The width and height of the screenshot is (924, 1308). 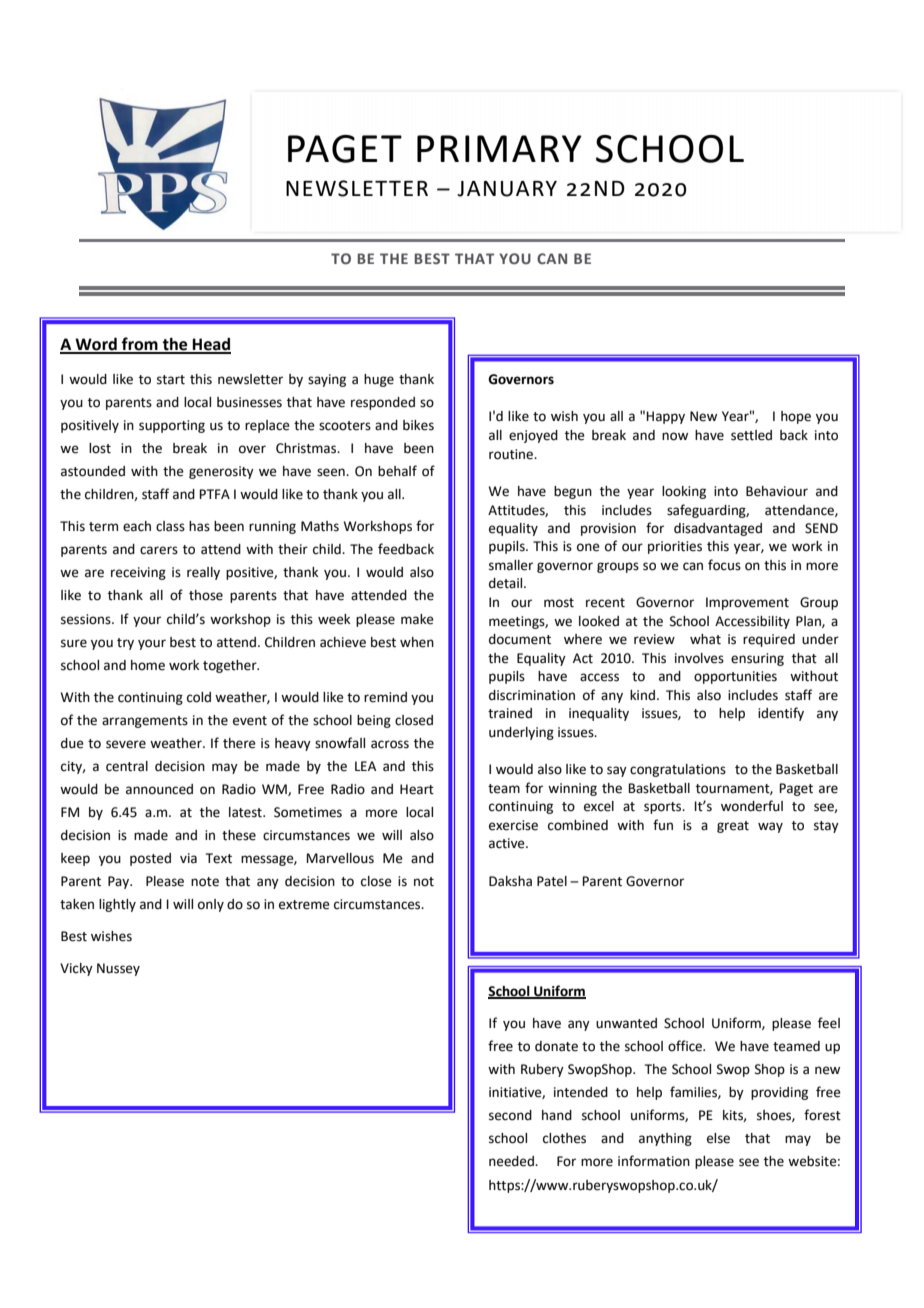 I want to click on bikes, so click(x=418, y=425).
